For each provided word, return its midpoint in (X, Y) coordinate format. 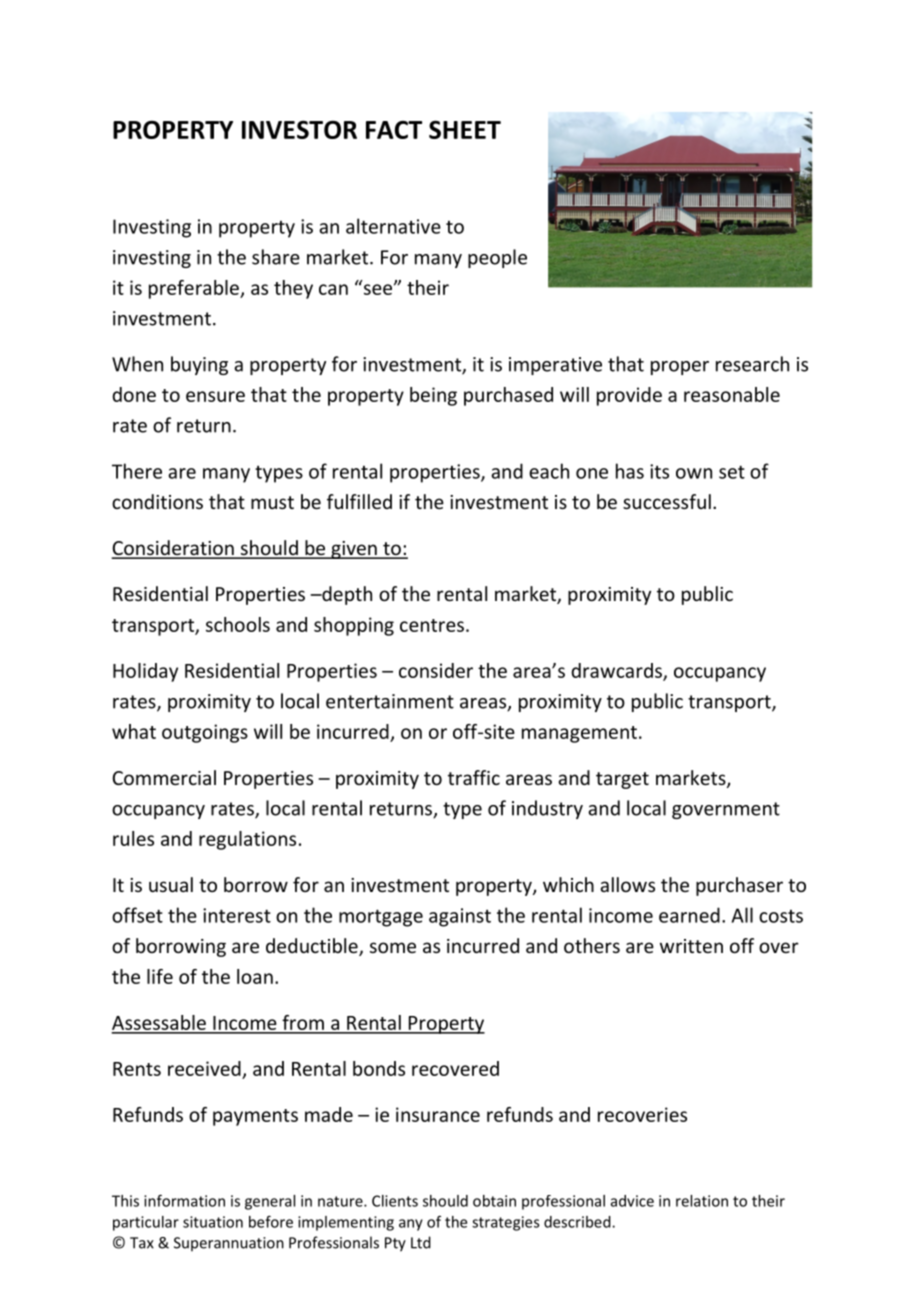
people (497, 258)
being (433, 396)
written (691, 946)
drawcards (617, 671)
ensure (215, 396)
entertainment (390, 701)
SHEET (465, 129)
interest (237, 915)
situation (213, 1222)
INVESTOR (299, 129)
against (460, 917)
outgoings (205, 733)
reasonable (732, 394)
